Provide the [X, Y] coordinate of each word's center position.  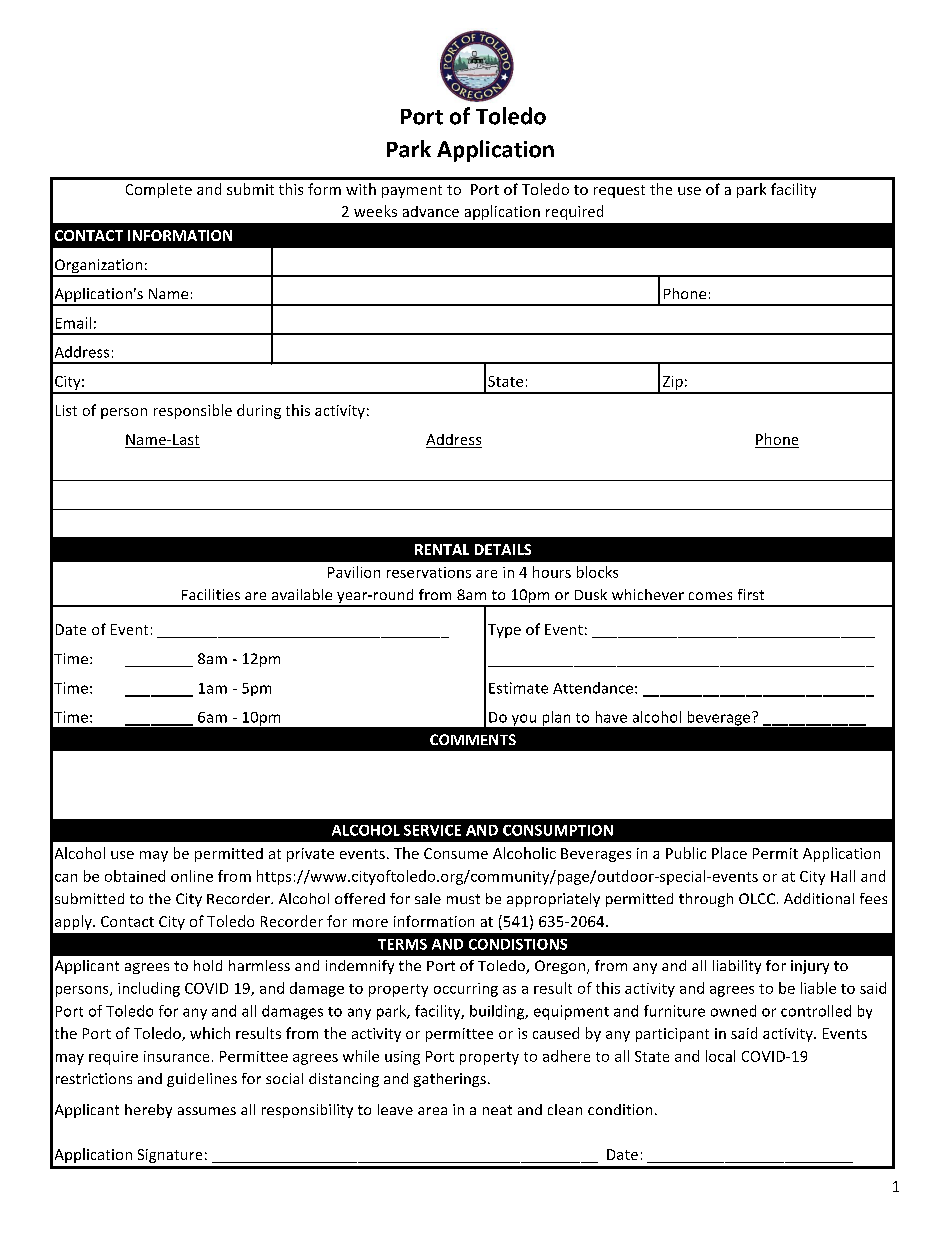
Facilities [211, 594]
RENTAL [442, 549]
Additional [819, 898]
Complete [159, 190]
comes [710, 596]
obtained [135, 876]
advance [431, 211]
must [463, 899]
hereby [148, 1111]
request [619, 191]
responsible [193, 411]
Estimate [518, 688]
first [751, 594]
